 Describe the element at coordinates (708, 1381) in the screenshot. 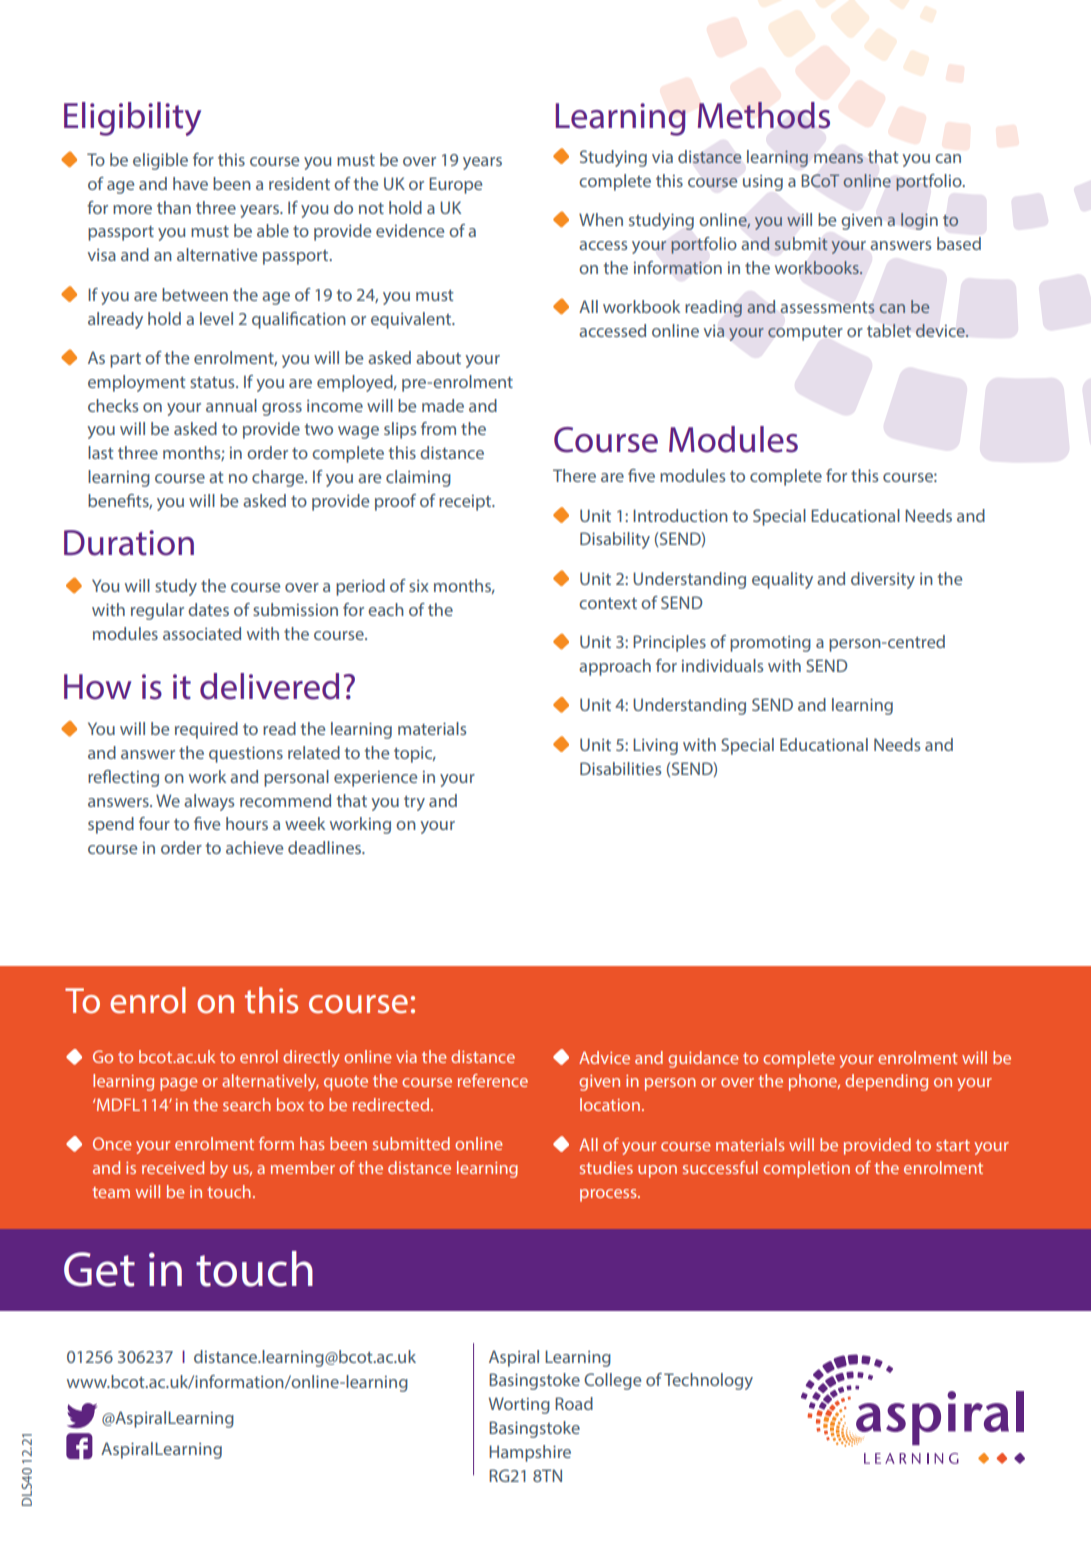

I see `Technology` at that location.
